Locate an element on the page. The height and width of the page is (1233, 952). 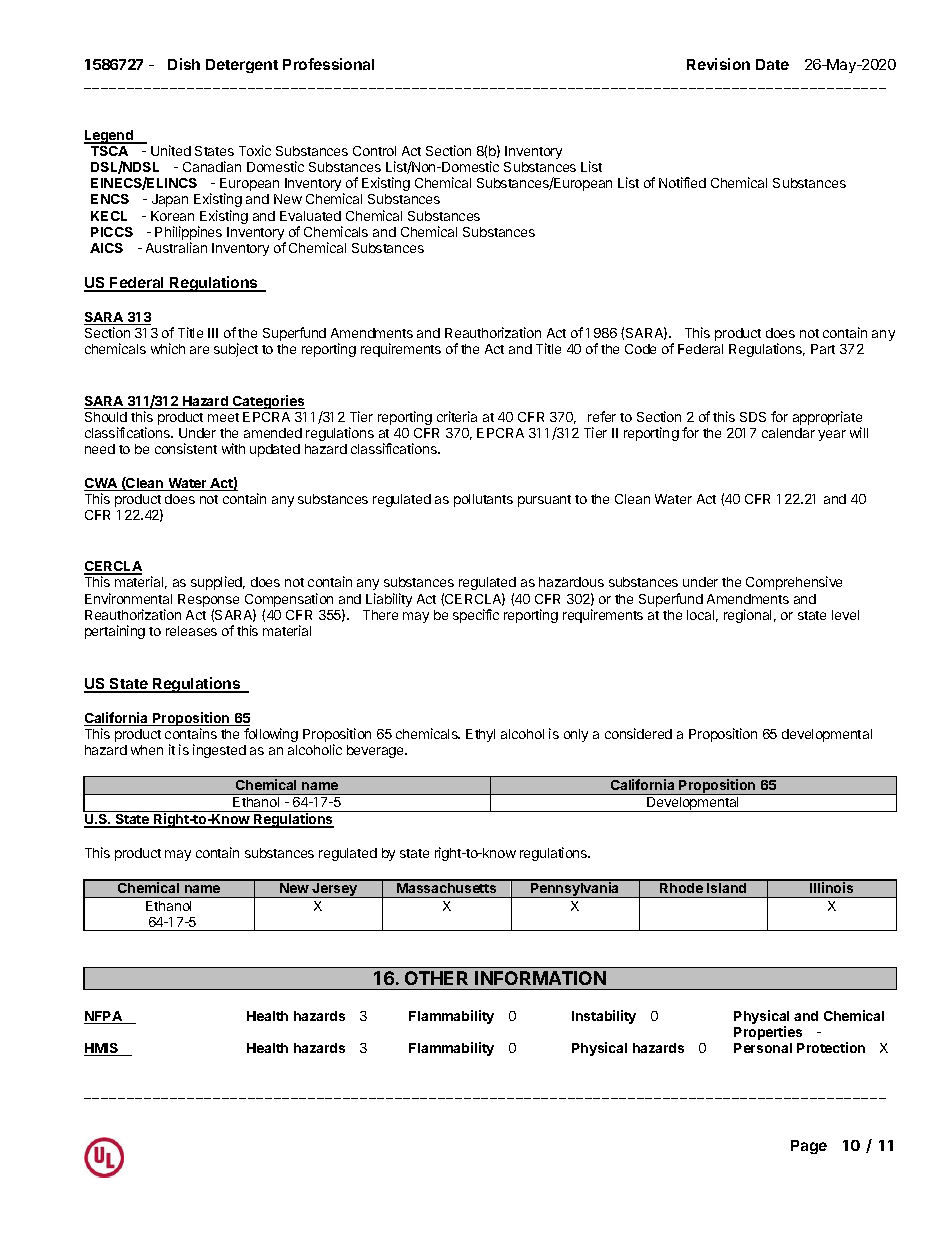
consistent is located at coordinates (186, 448).
